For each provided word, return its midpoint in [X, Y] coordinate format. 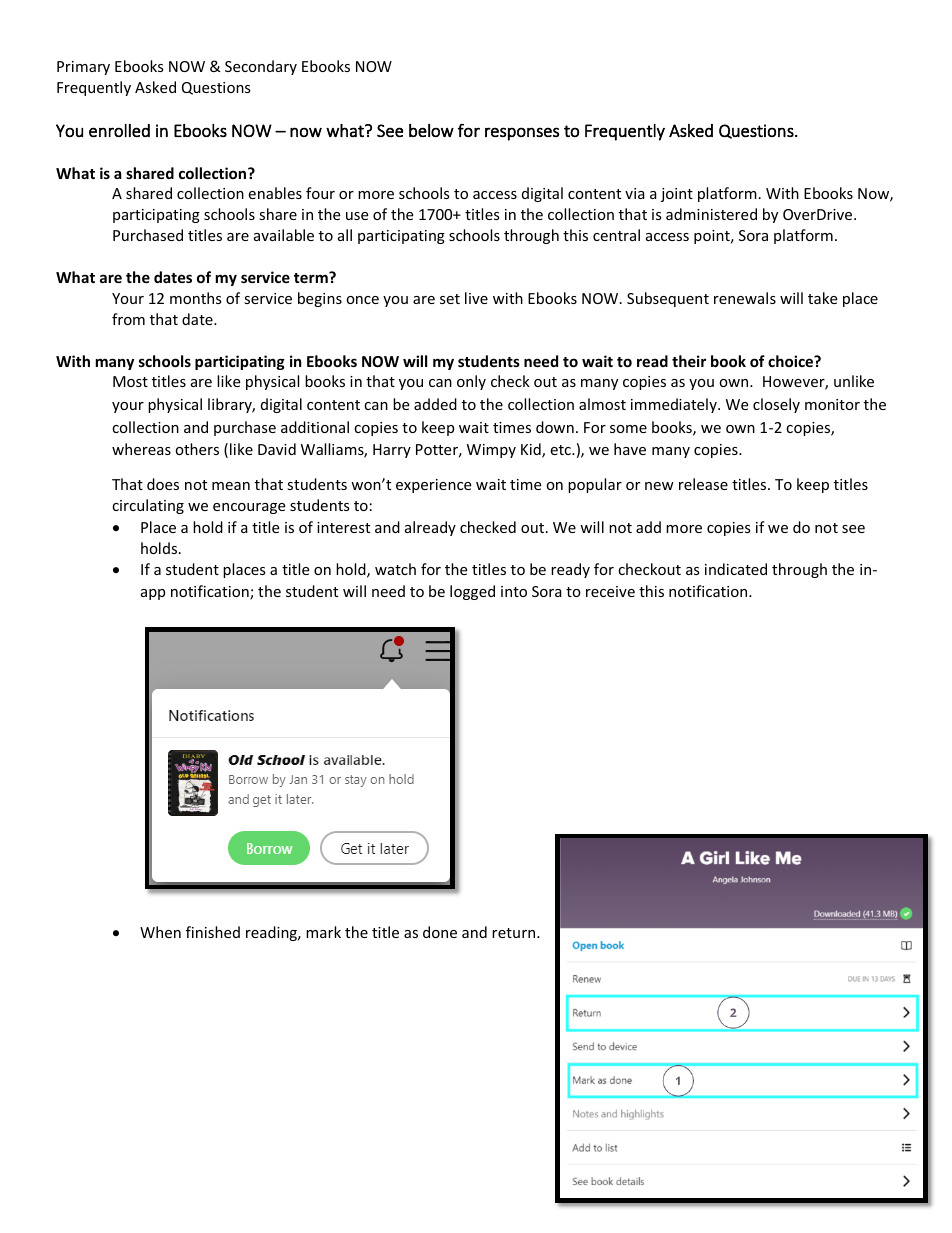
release [703, 484]
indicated [736, 569]
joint [677, 195]
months [196, 298]
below [431, 130]
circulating [148, 506]
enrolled [119, 130]
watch [395, 569]
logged [472, 592]
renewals [745, 298]
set [450, 299]
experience [433, 486]
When [160, 932]
